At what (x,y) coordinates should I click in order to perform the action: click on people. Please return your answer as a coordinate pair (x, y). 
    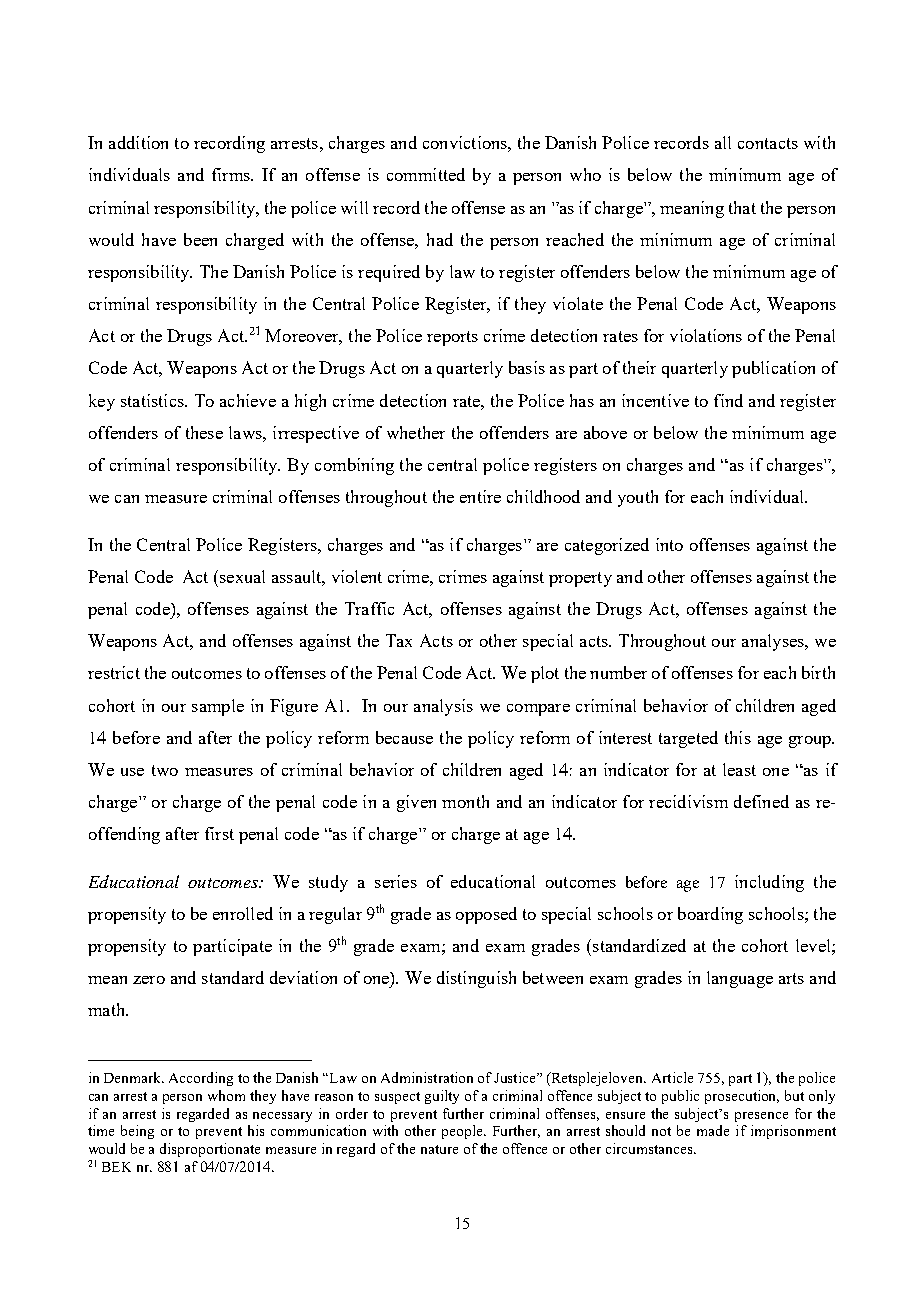
    Looking at the image, I should click on (463, 1132).
